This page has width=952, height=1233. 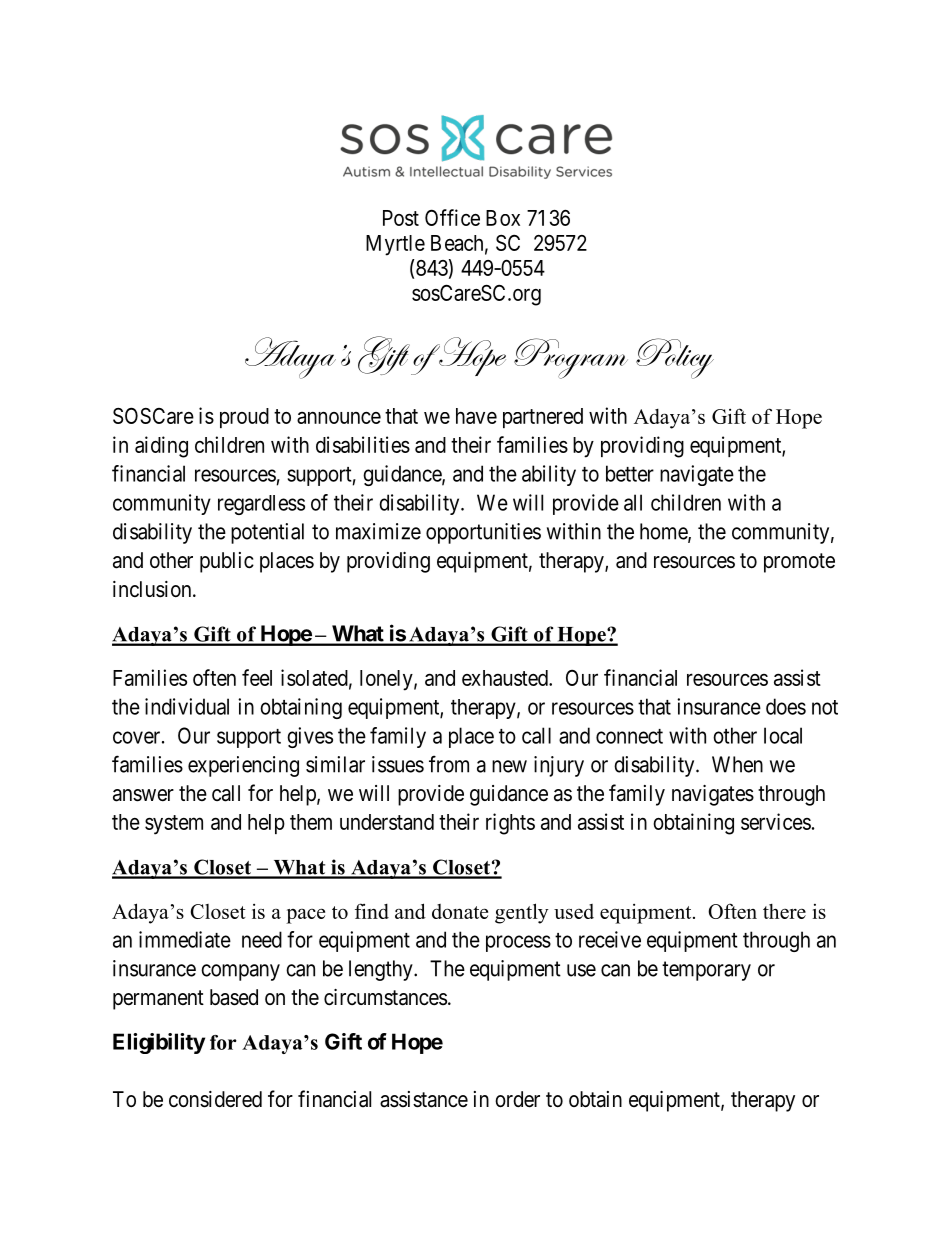 I want to click on temporary, so click(x=706, y=971).
